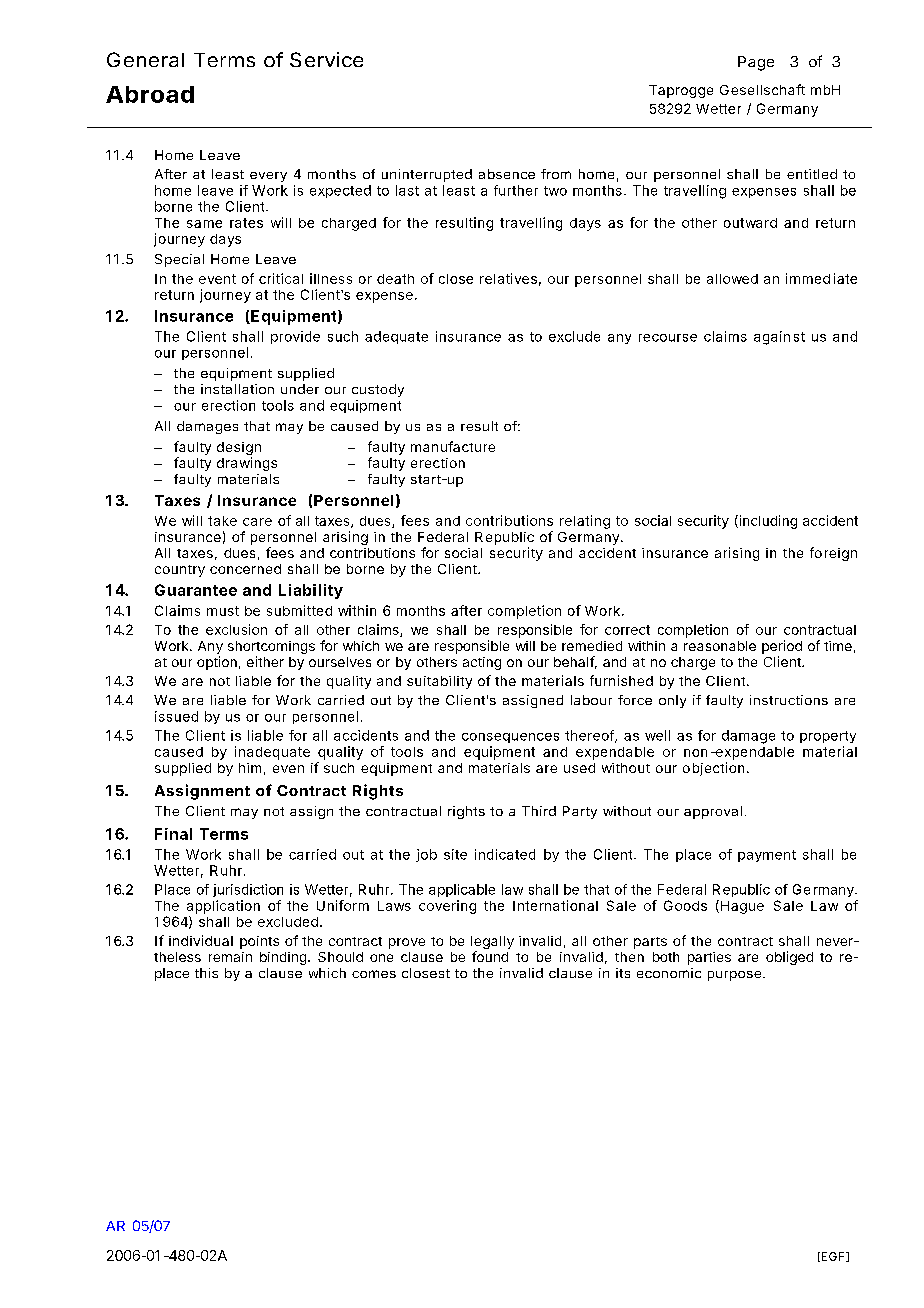 This page has height=1308, width=924. Describe the element at coordinates (789, 700) in the page. I see `instructions` at that location.
